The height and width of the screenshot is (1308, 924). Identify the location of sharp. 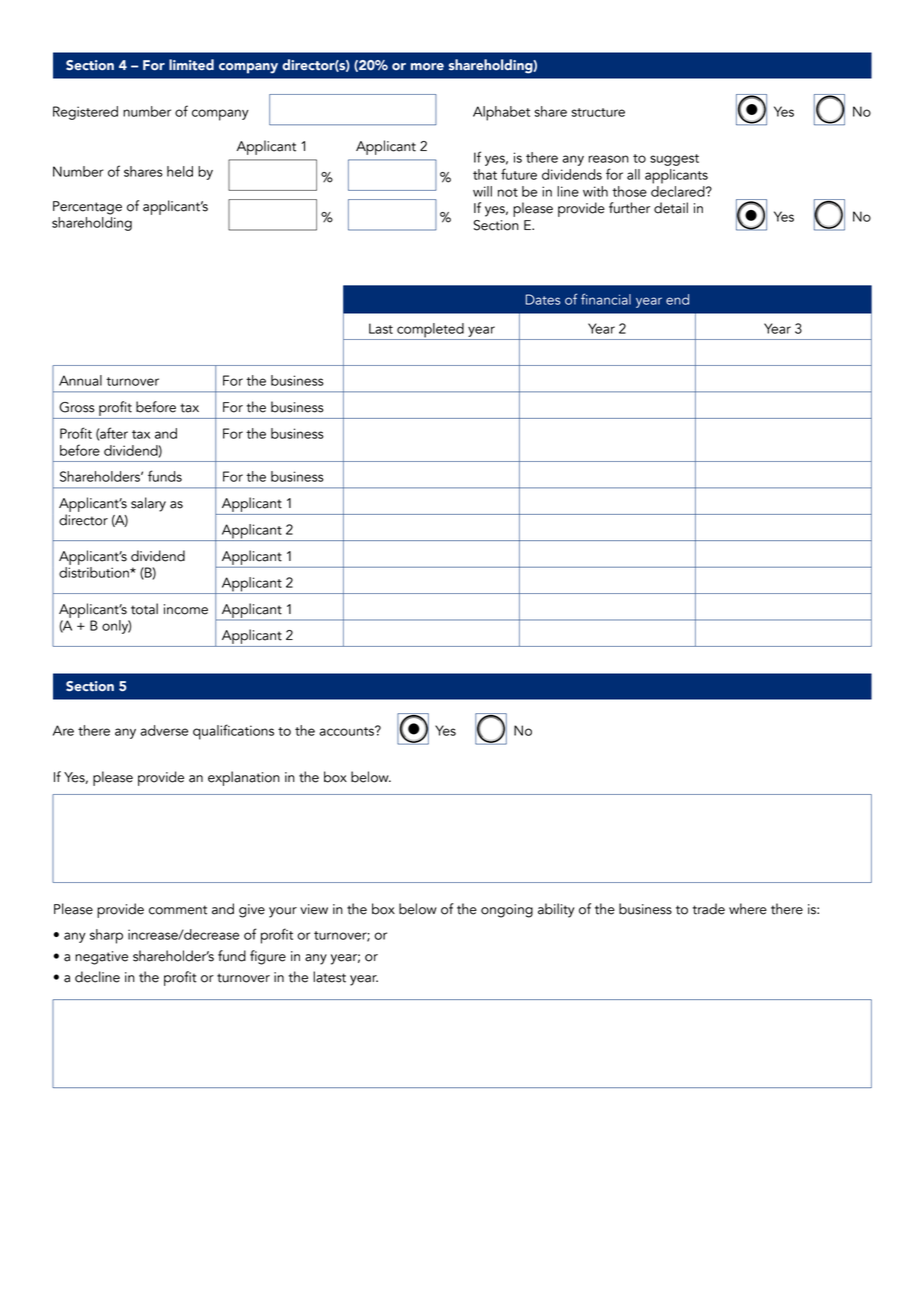
(106, 936).
